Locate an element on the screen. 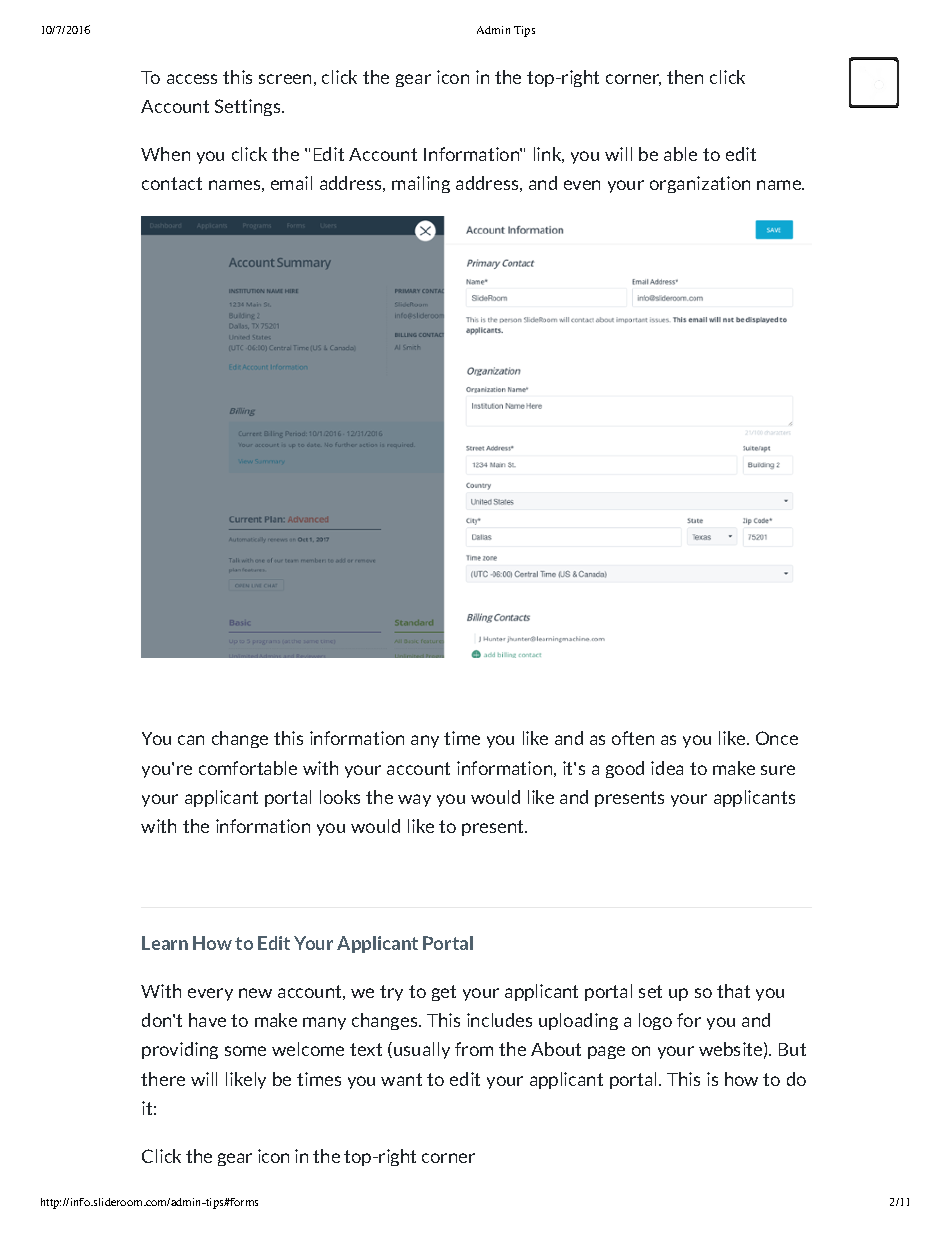 This screenshot has height=1233, width=952. logo is located at coordinates (655, 1021).
